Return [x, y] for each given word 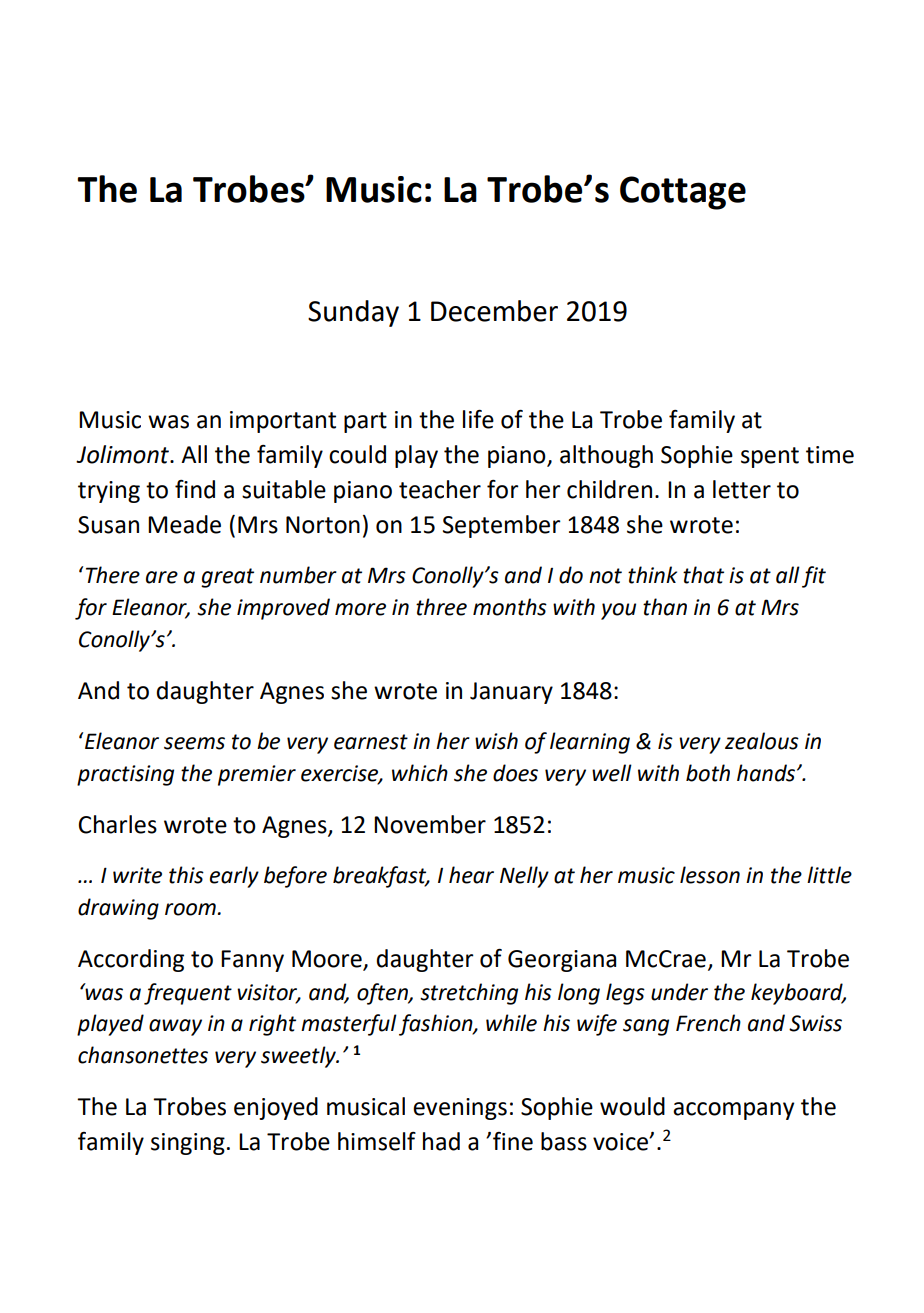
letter [742, 489]
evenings [460, 1109]
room [190, 909]
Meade [184, 524]
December [494, 311]
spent [770, 457]
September [502, 526]
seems [194, 743]
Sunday [353, 313]
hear [471, 875]
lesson [710, 875]
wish [496, 741]
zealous [762, 741]
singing [188, 1144]
